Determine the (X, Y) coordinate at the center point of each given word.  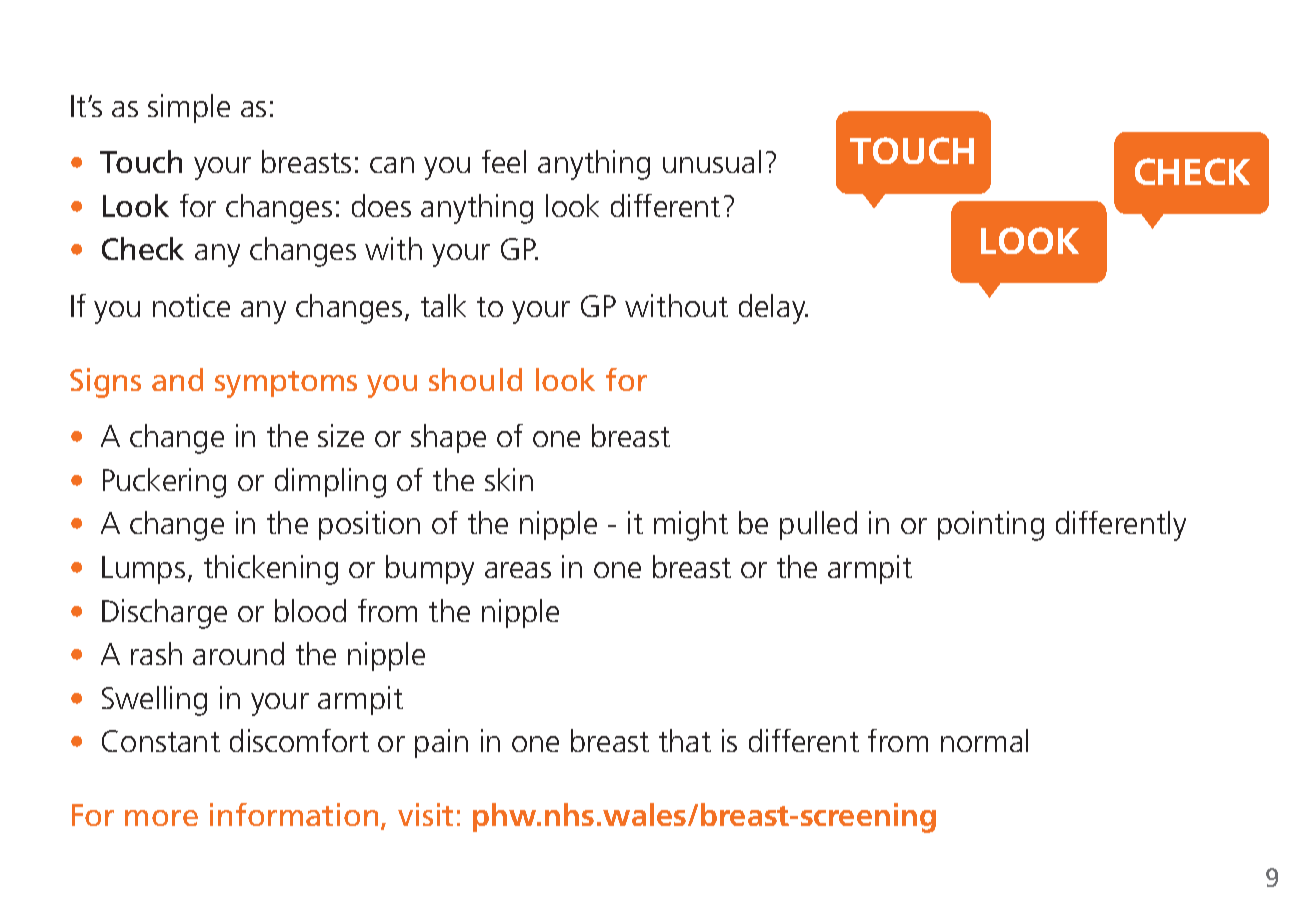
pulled (818, 525)
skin (509, 479)
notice (191, 305)
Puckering (164, 483)
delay (773, 309)
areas (518, 570)
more (161, 818)
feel (504, 161)
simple (189, 108)
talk (443, 305)
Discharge (164, 614)
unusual (712, 161)
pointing (991, 526)
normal (984, 740)
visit (425, 814)
